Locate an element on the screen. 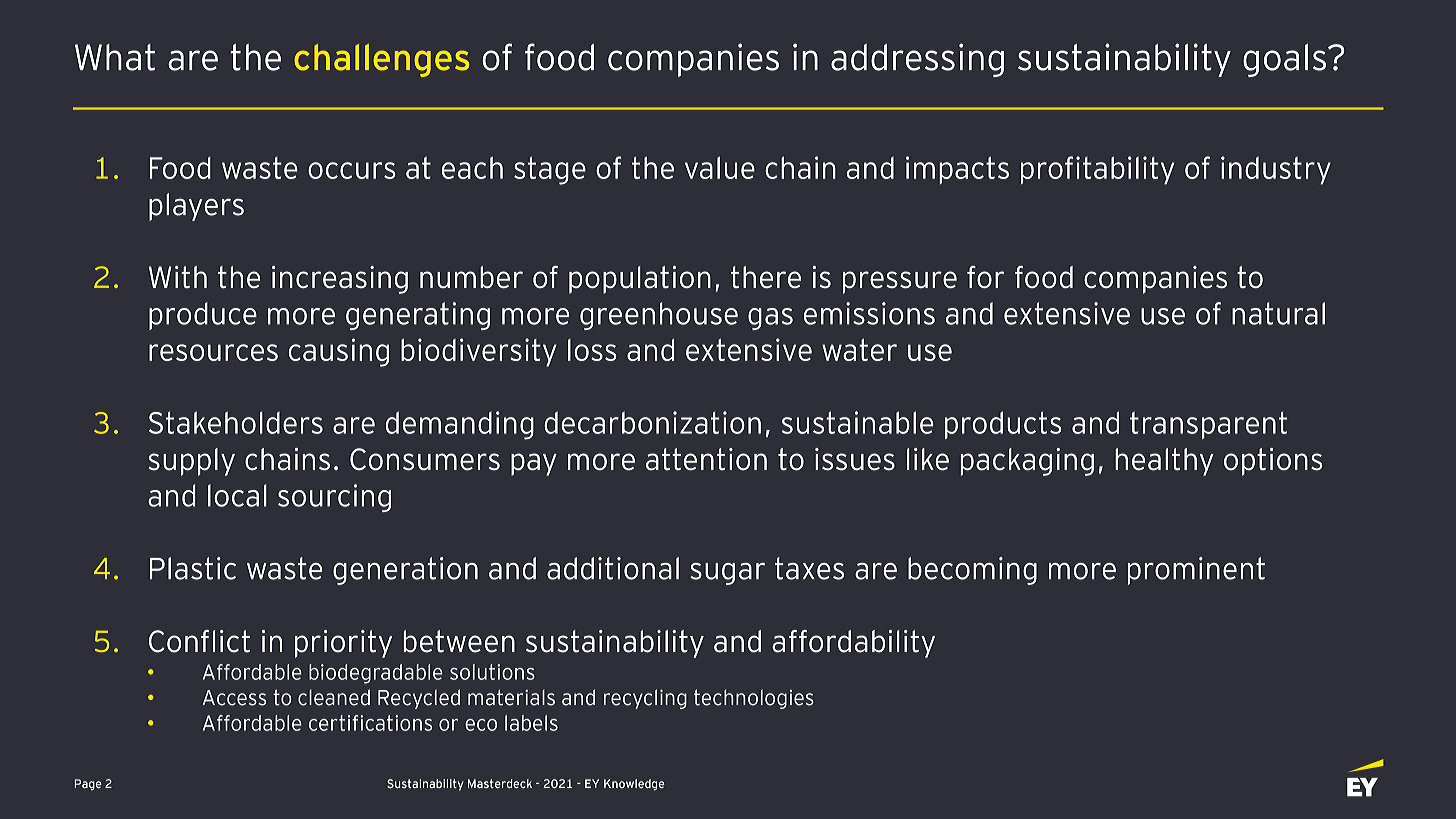 The width and height of the screenshot is (1456, 819). Stakeholders is located at coordinates (236, 422).
